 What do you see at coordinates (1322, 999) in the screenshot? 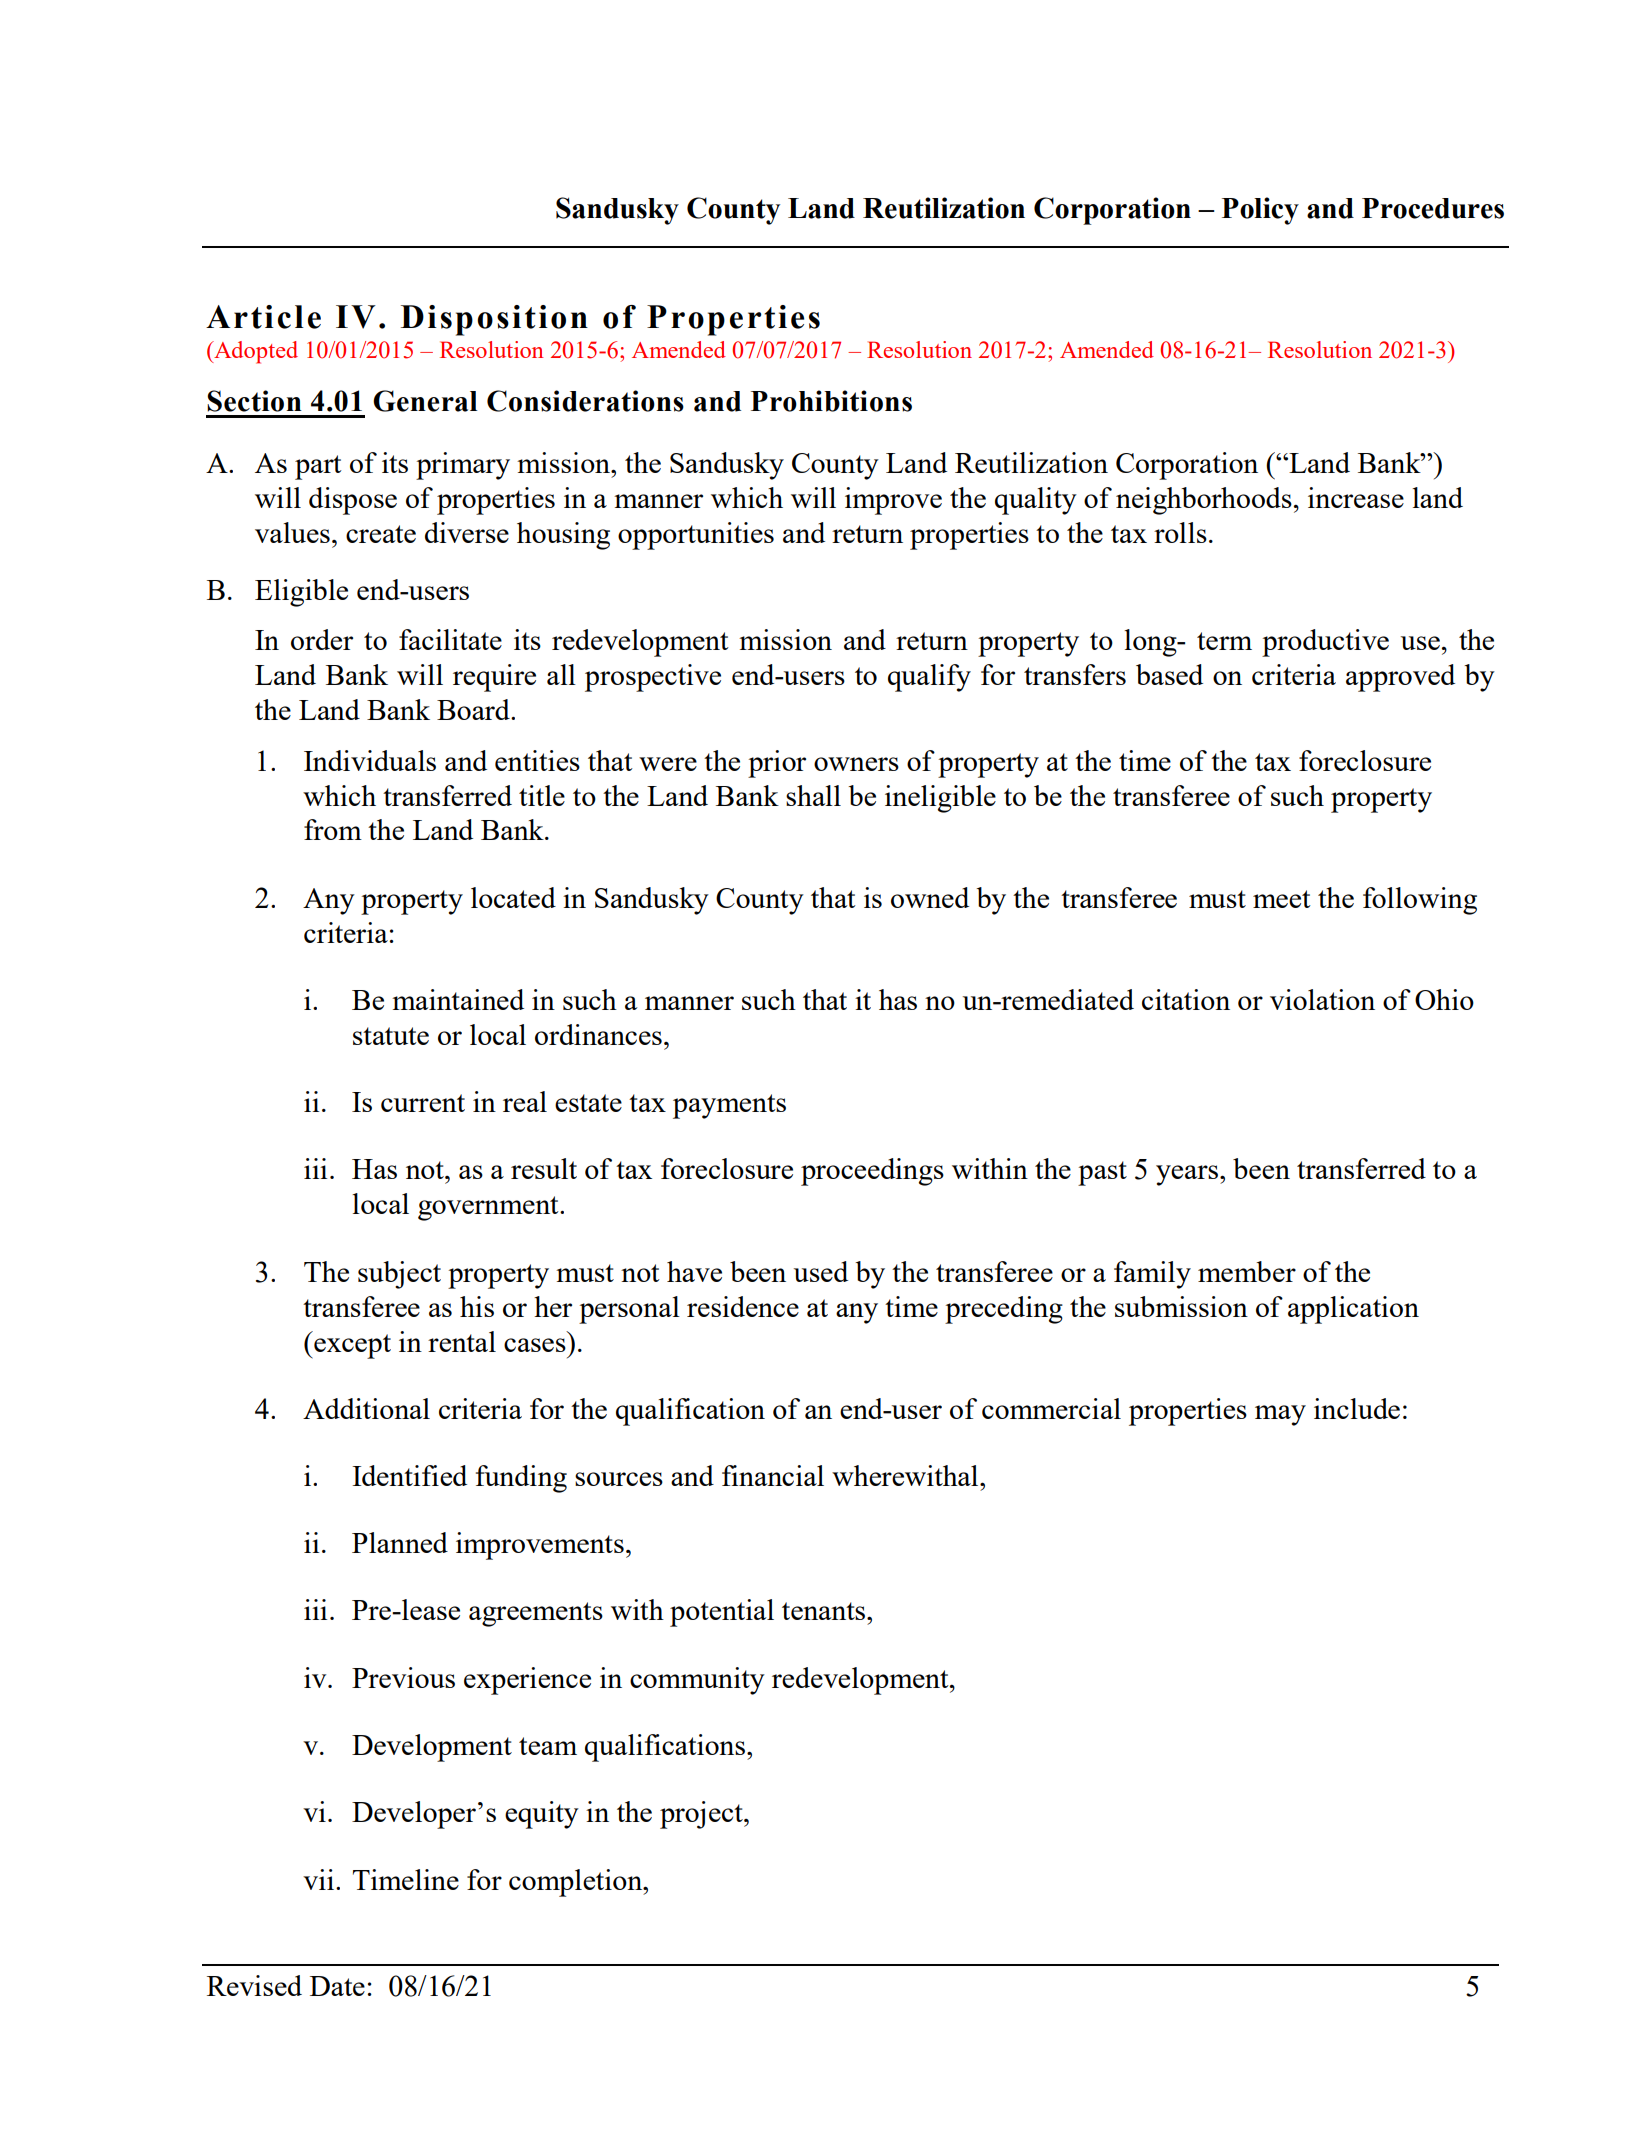
I see `violation` at bounding box center [1322, 999].
